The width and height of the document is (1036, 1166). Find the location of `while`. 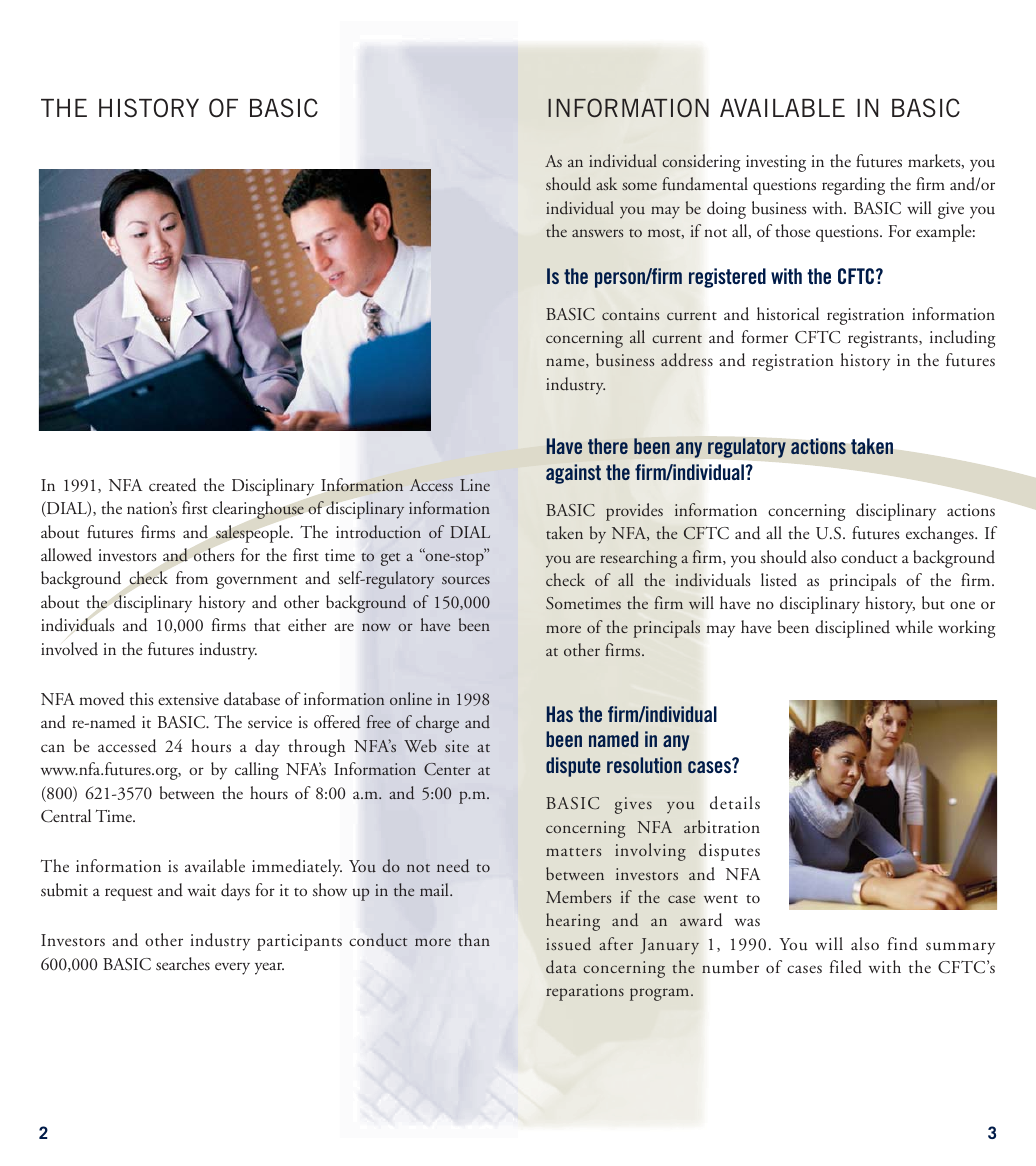

while is located at coordinates (914, 626).
